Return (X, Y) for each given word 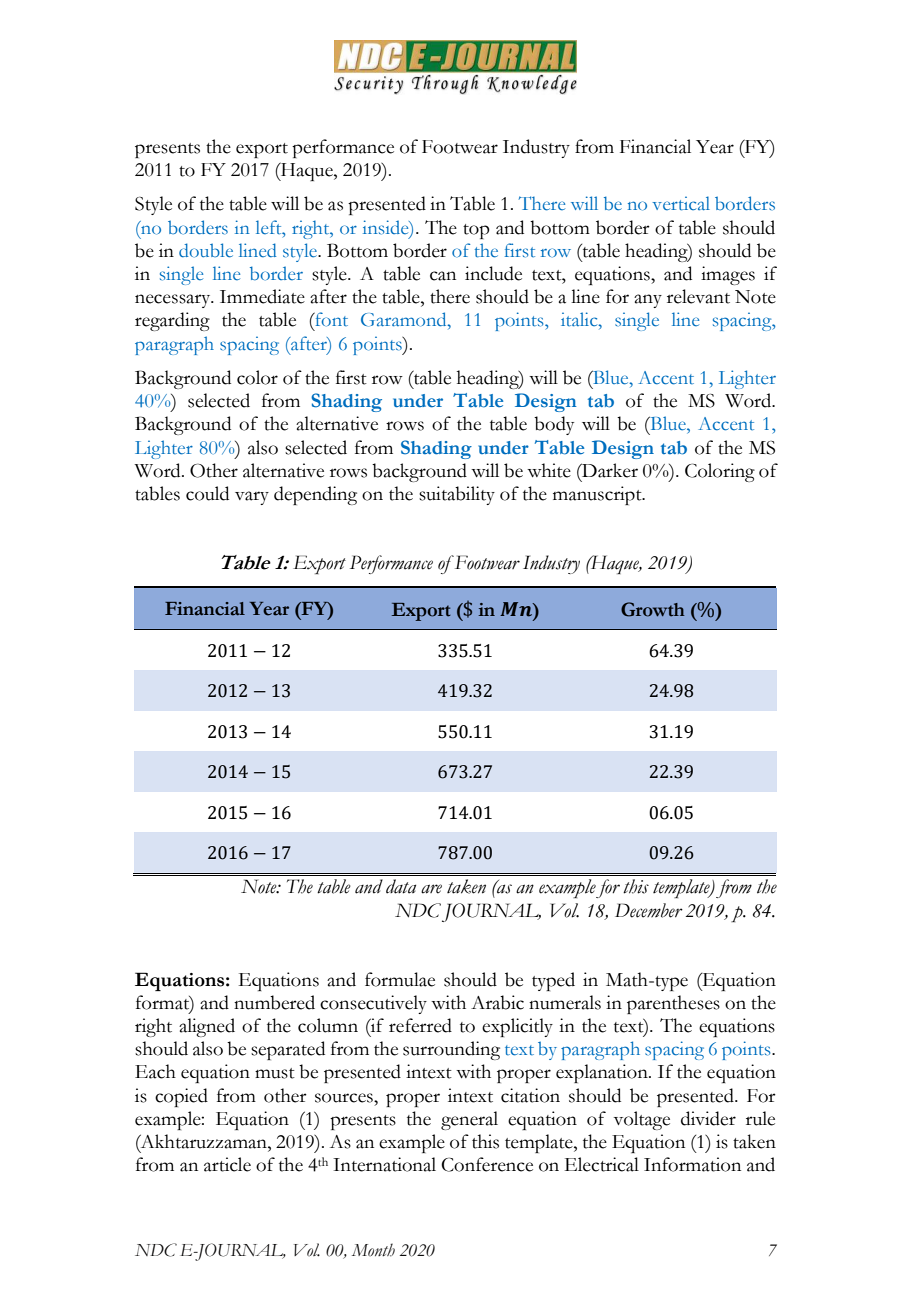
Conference (487, 1164)
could (207, 493)
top (476, 231)
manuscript (598, 495)
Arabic (497, 1002)
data (401, 886)
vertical (681, 203)
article (227, 1164)
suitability (457, 495)
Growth (653, 609)
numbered (274, 1002)
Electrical (602, 1164)
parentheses (673, 1004)
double (206, 250)
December (649, 910)
